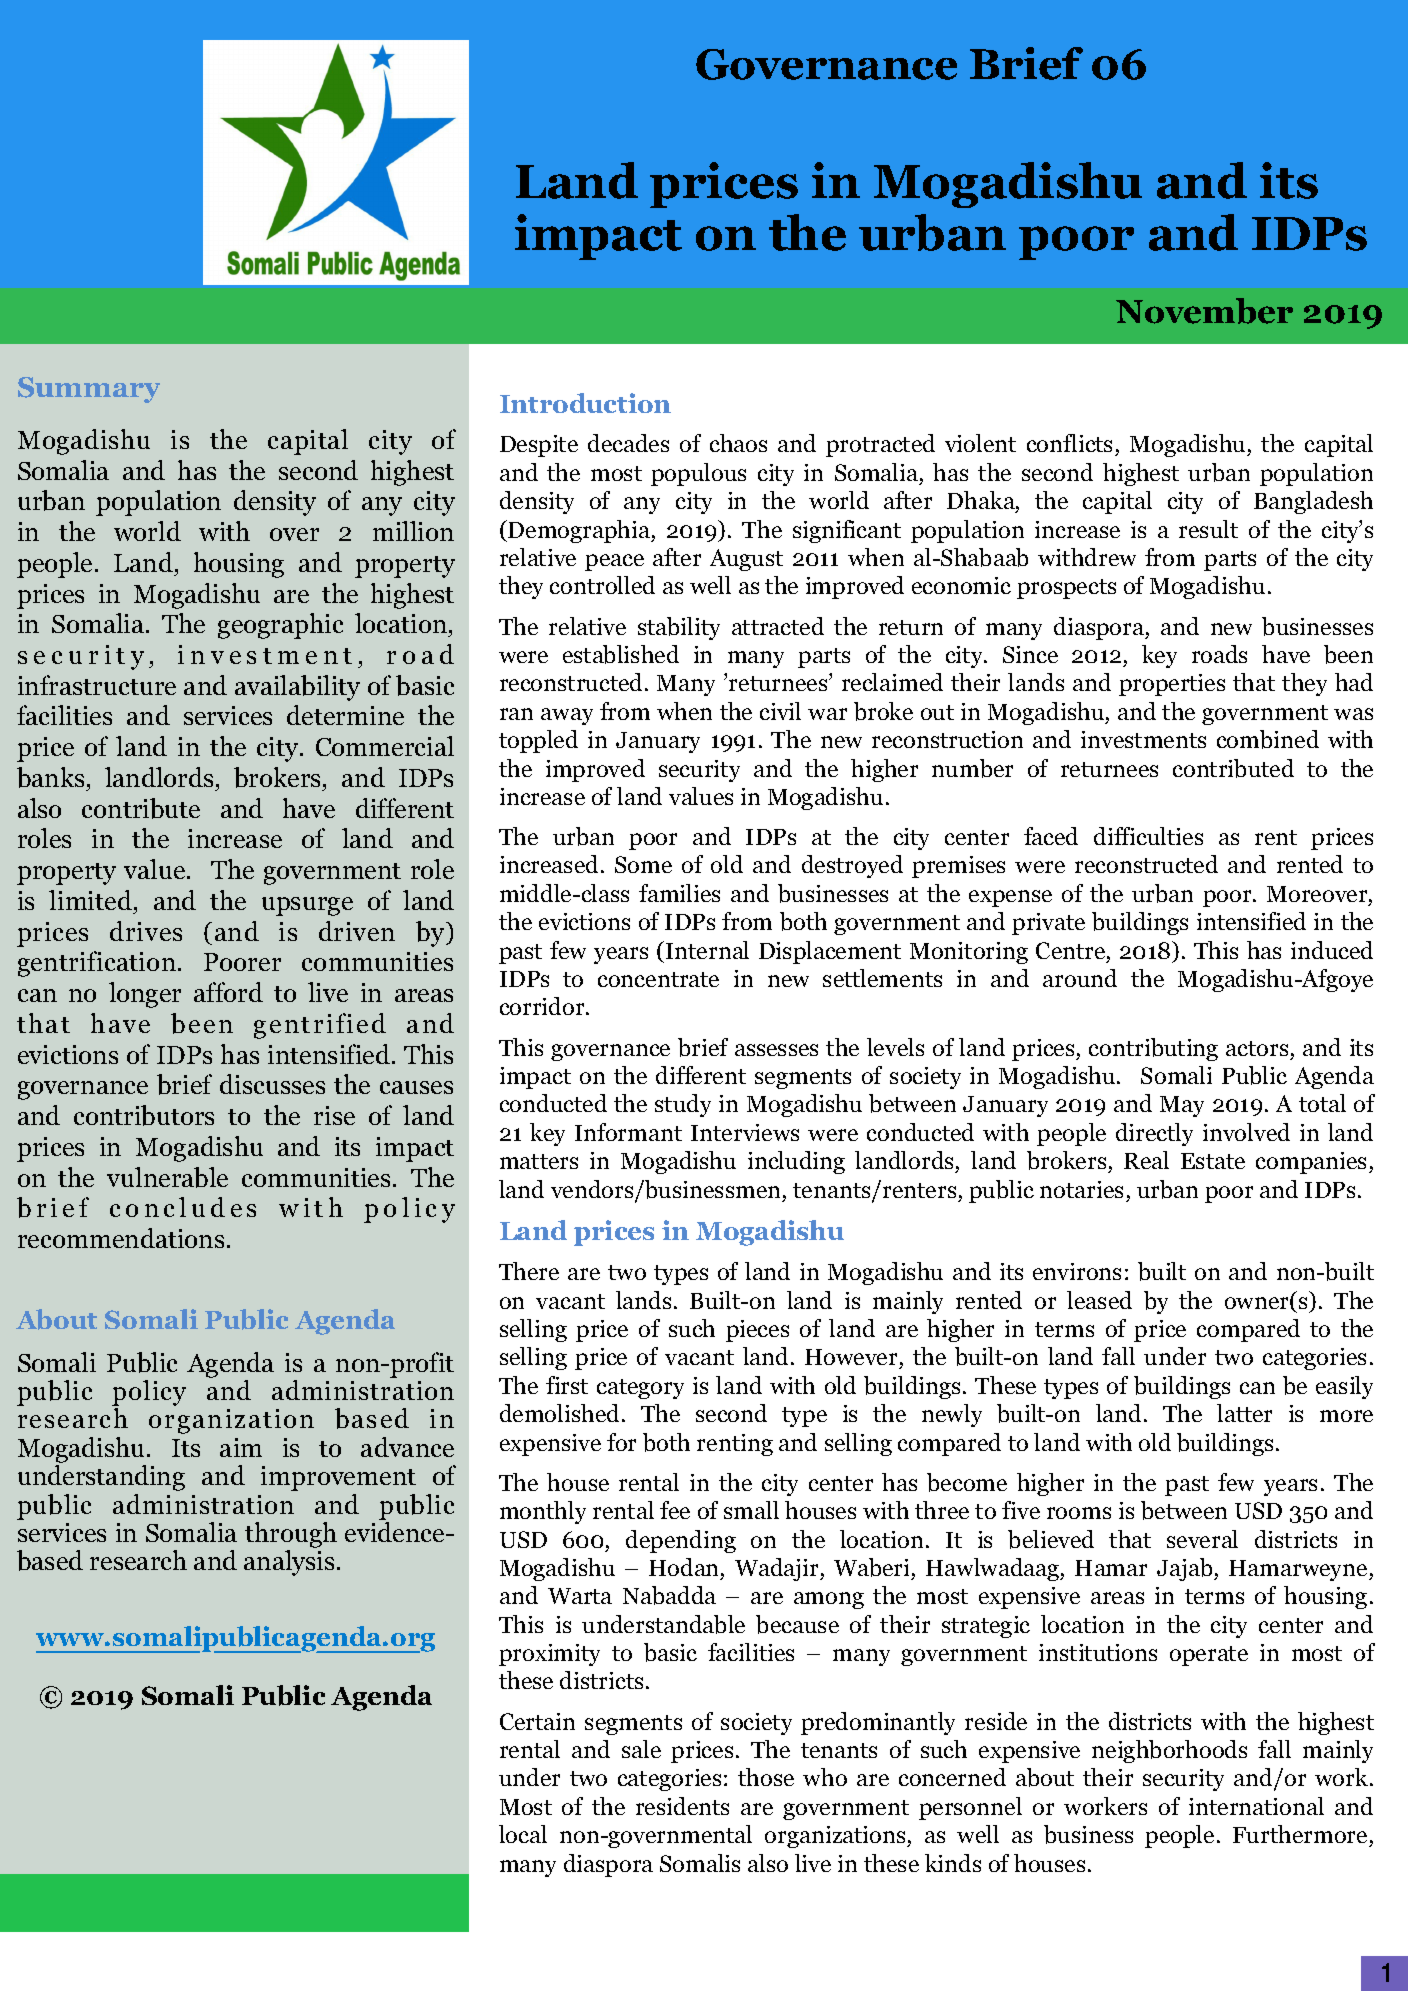  I want to click on local, so click(523, 1834).
